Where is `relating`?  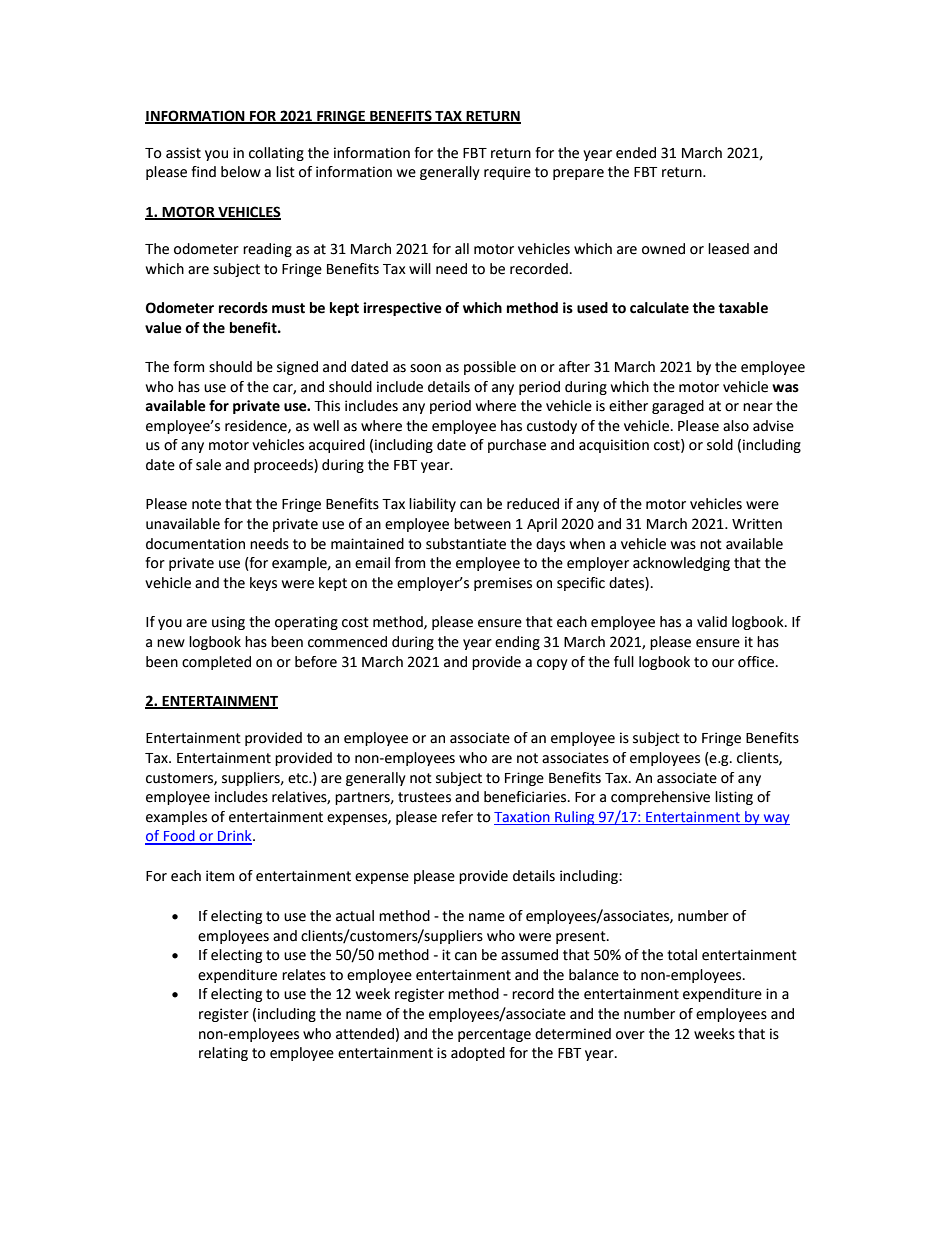
relating is located at coordinates (223, 1054).
